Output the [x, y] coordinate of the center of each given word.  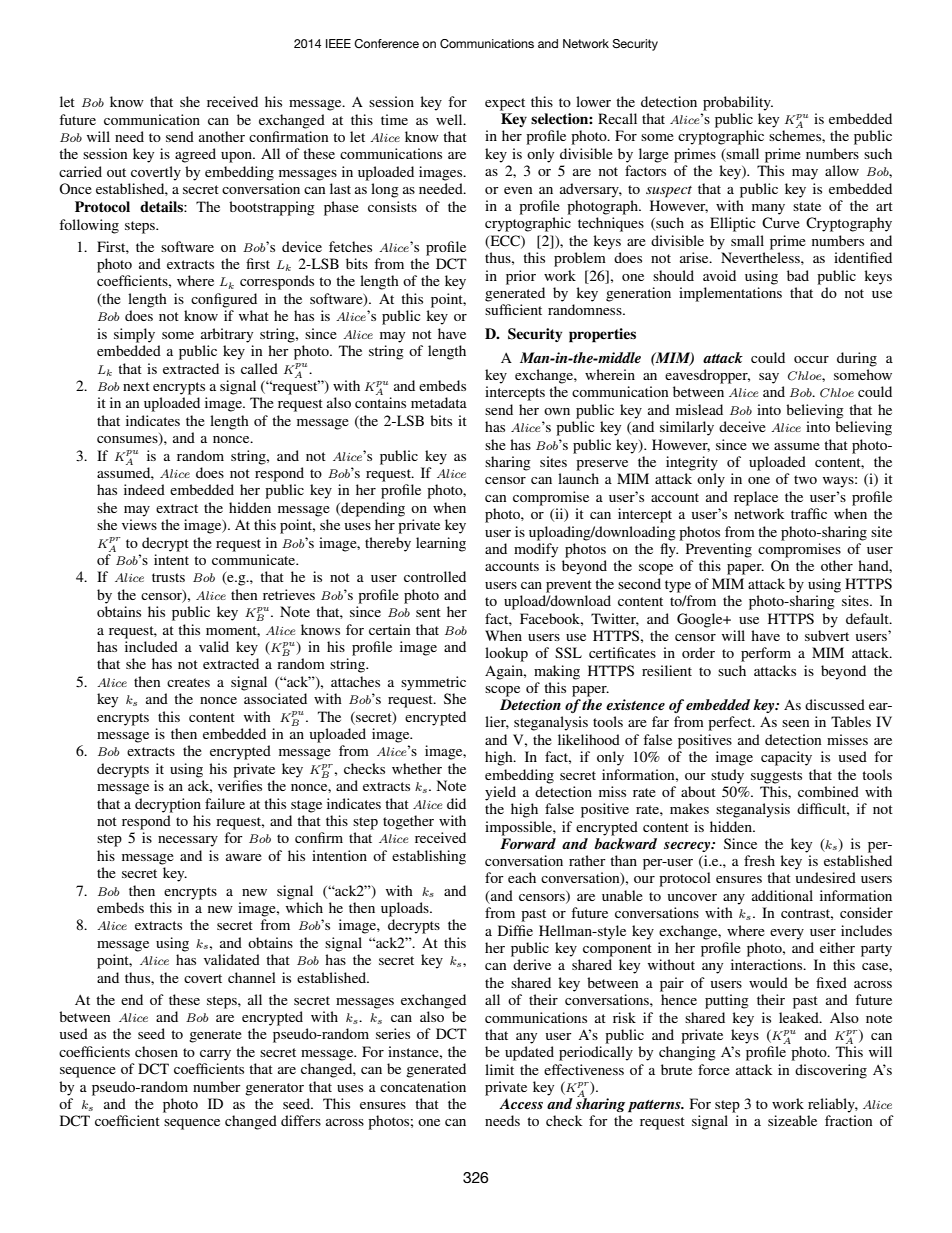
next [136, 386]
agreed [195, 155]
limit [499, 1069]
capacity [786, 758]
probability [738, 103]
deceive [742, 426]
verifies [240, 785]
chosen [156, 1051]
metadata [439, 402]
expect [505, 104]
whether [417, 768]
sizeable [792, 1120]
